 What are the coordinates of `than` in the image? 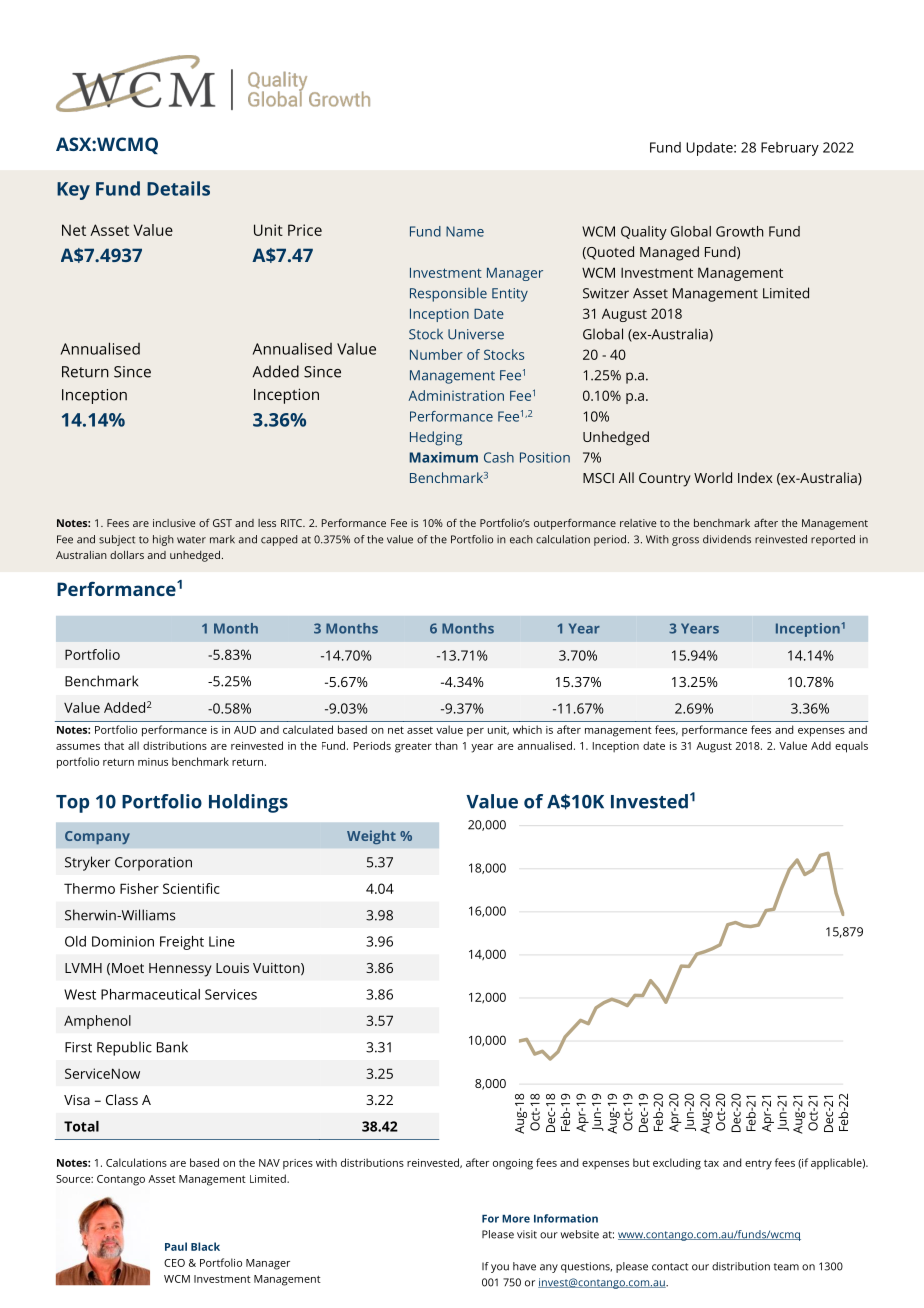 It's located at (446, 745).
